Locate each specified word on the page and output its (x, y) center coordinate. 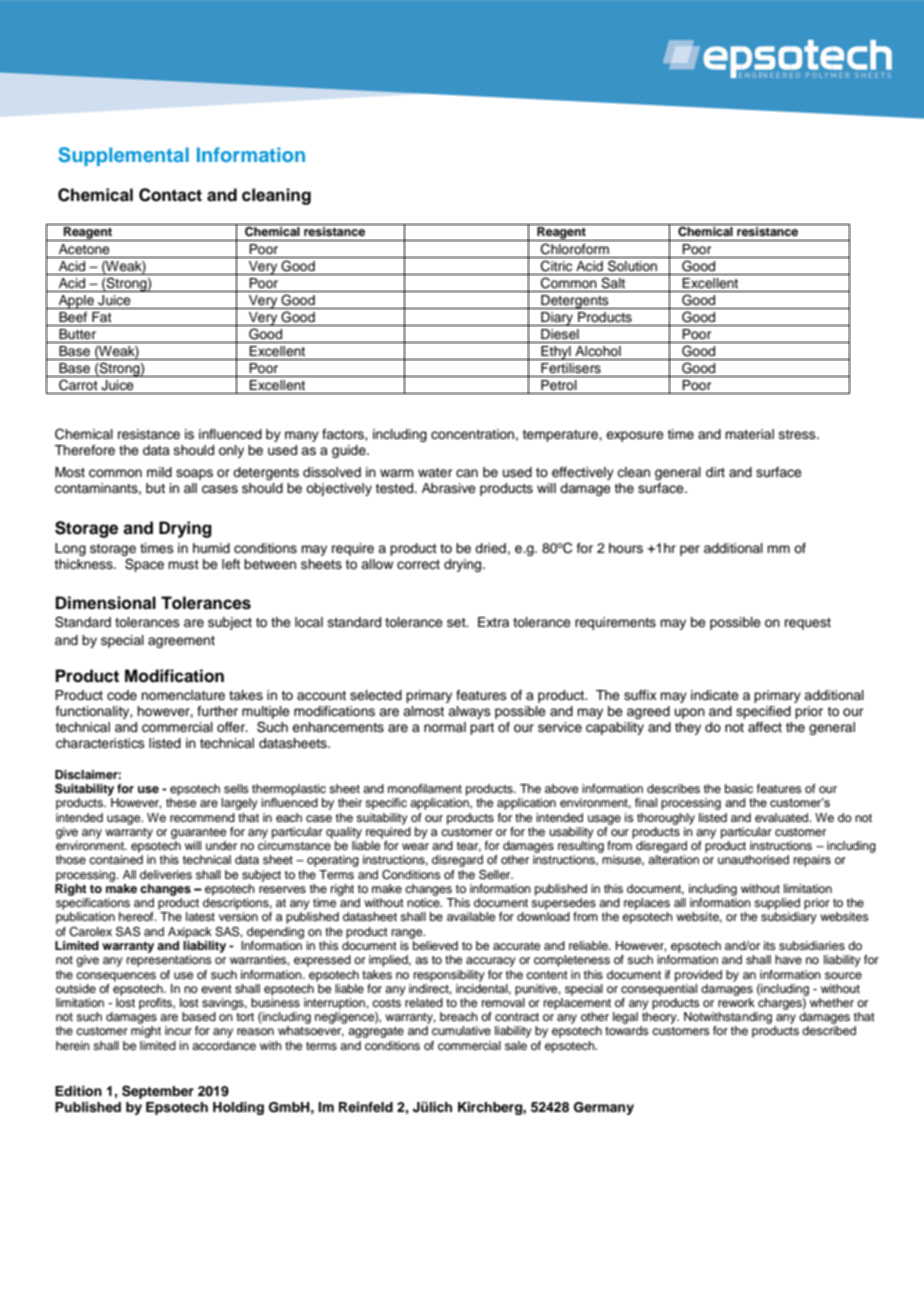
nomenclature (183, 695)
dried (490, 548)
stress (798, 434)
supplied (777, 904)
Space (144, 565)
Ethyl (556, 353)
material (749, 434)
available (471, 916)
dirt (715, 472)
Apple (76, 302)
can (467, 473)
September (158, 1092)
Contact (170, 195)
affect (765, 727)
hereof (137, 916)
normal (445, 727)
